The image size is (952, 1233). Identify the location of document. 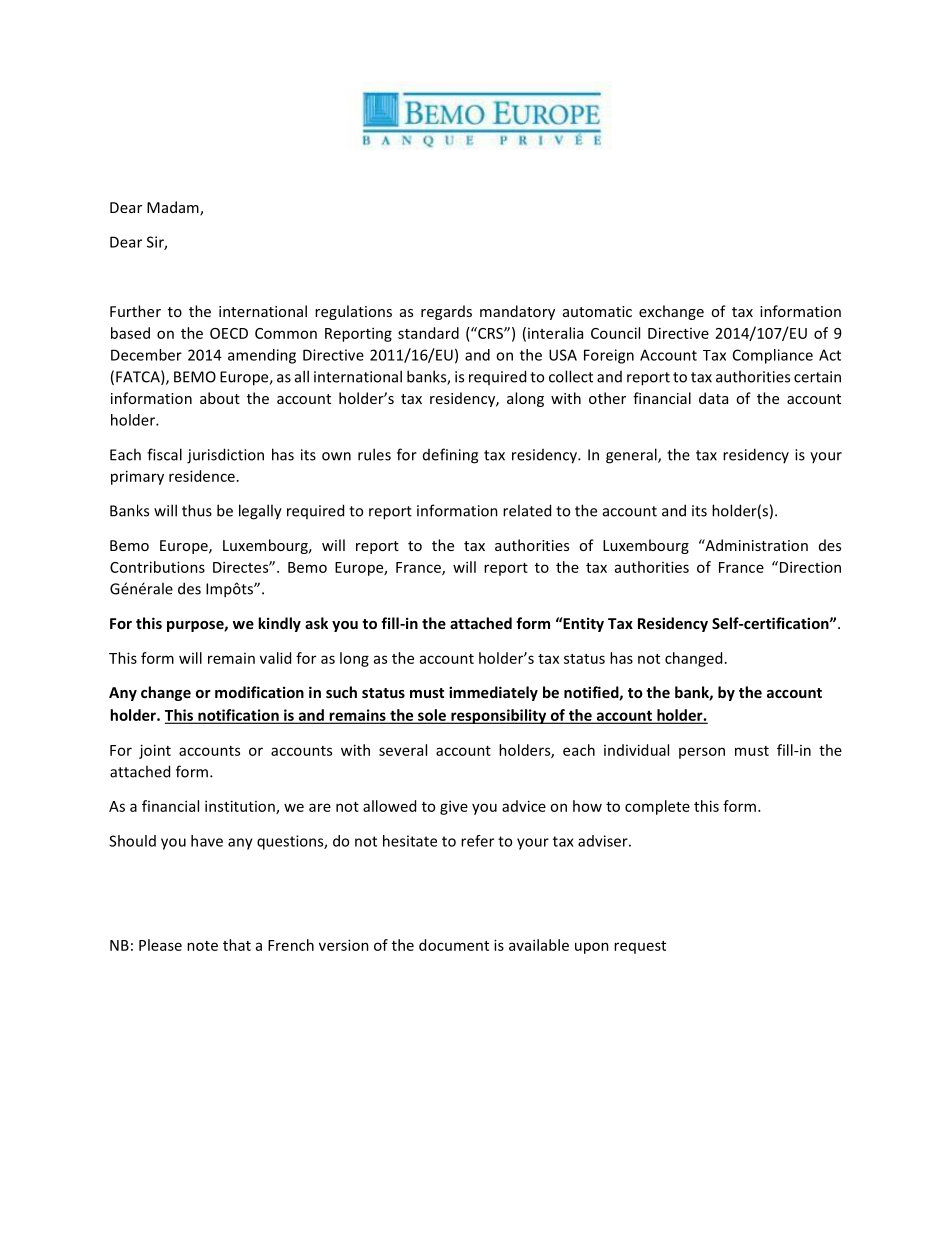
(454, 945).
